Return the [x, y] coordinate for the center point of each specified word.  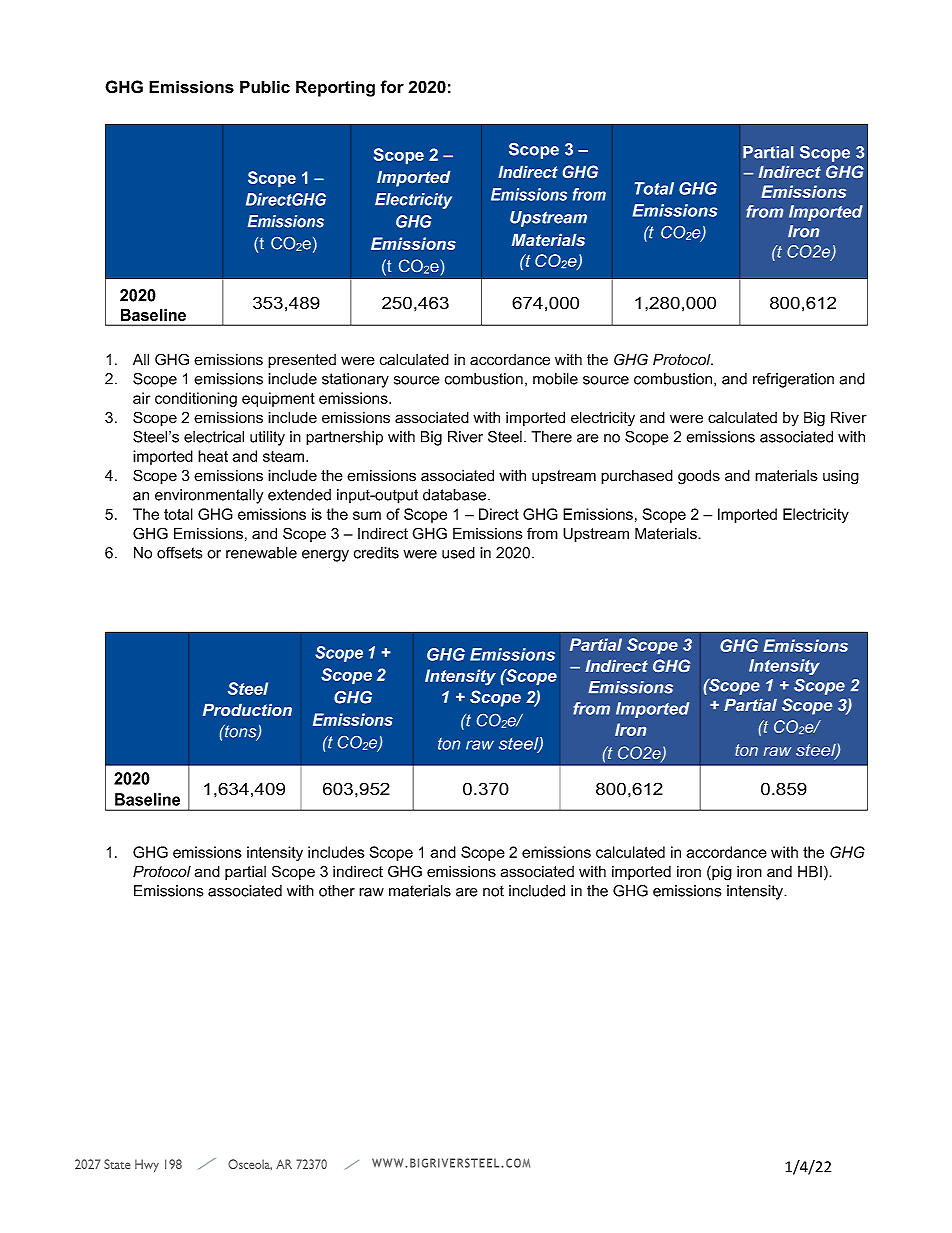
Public [265, 87]
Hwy [147, 1165]
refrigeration [793, 380]
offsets [179, 553]
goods [699, 477]
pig [721, 873]
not [493, 891]
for [392, 87]
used [458, 553]
